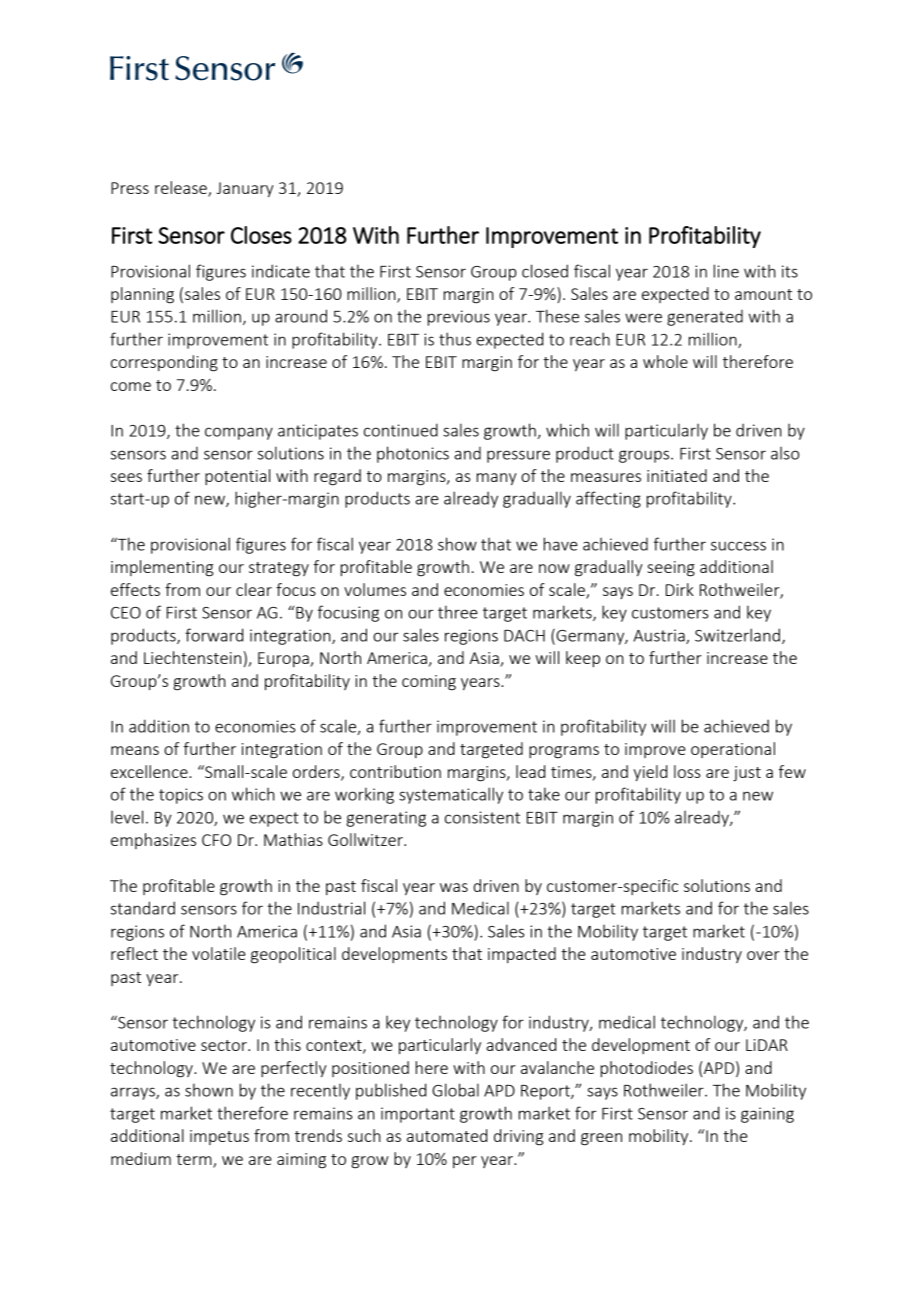 The width and height of the image is (924, 1308). I want to click on Switzerland, so click(737, 635).
